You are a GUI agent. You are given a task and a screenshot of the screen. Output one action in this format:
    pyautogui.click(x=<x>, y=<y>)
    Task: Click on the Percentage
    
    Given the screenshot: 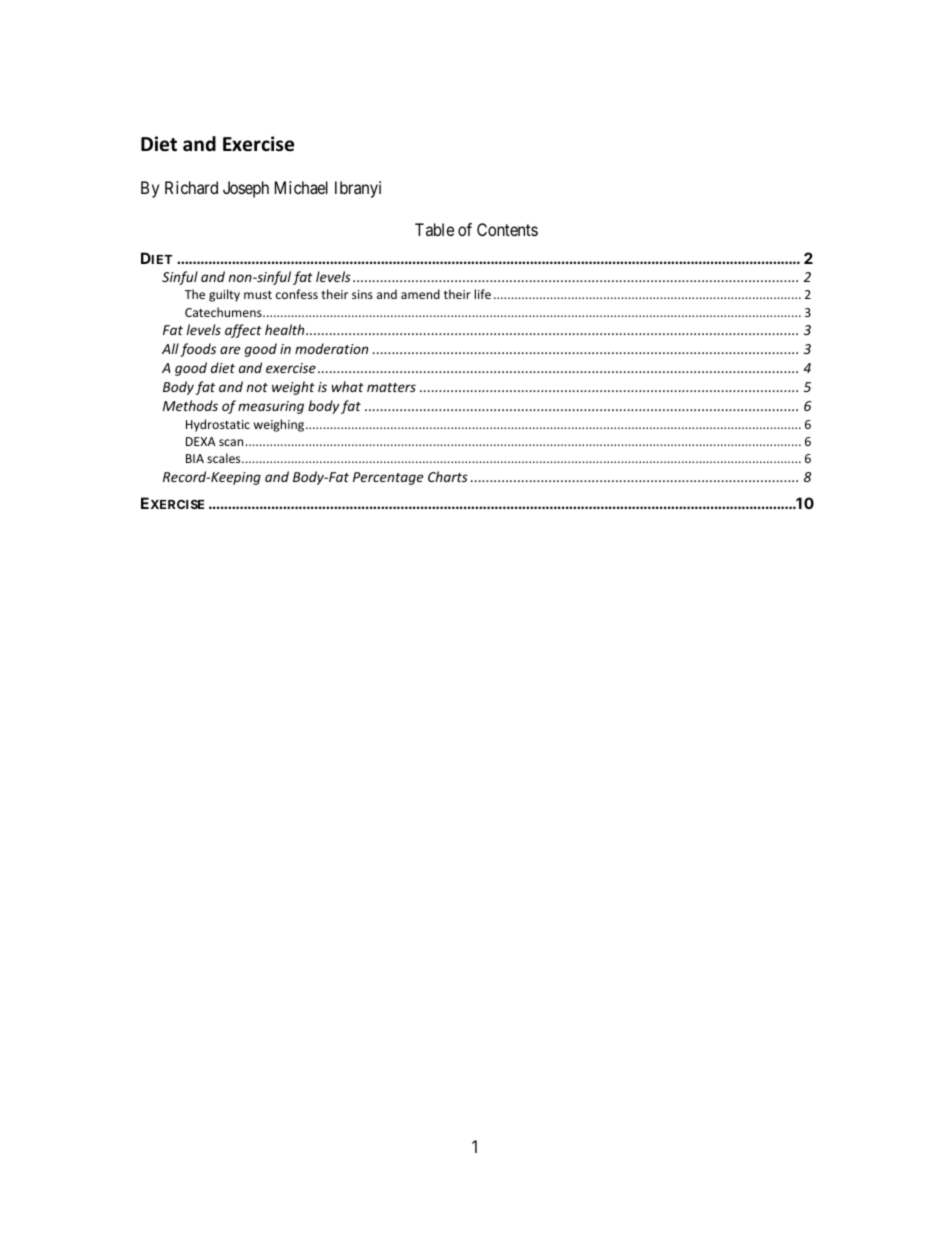 What is the action you would take?
    pyautogui.click(x=388, y=478)
